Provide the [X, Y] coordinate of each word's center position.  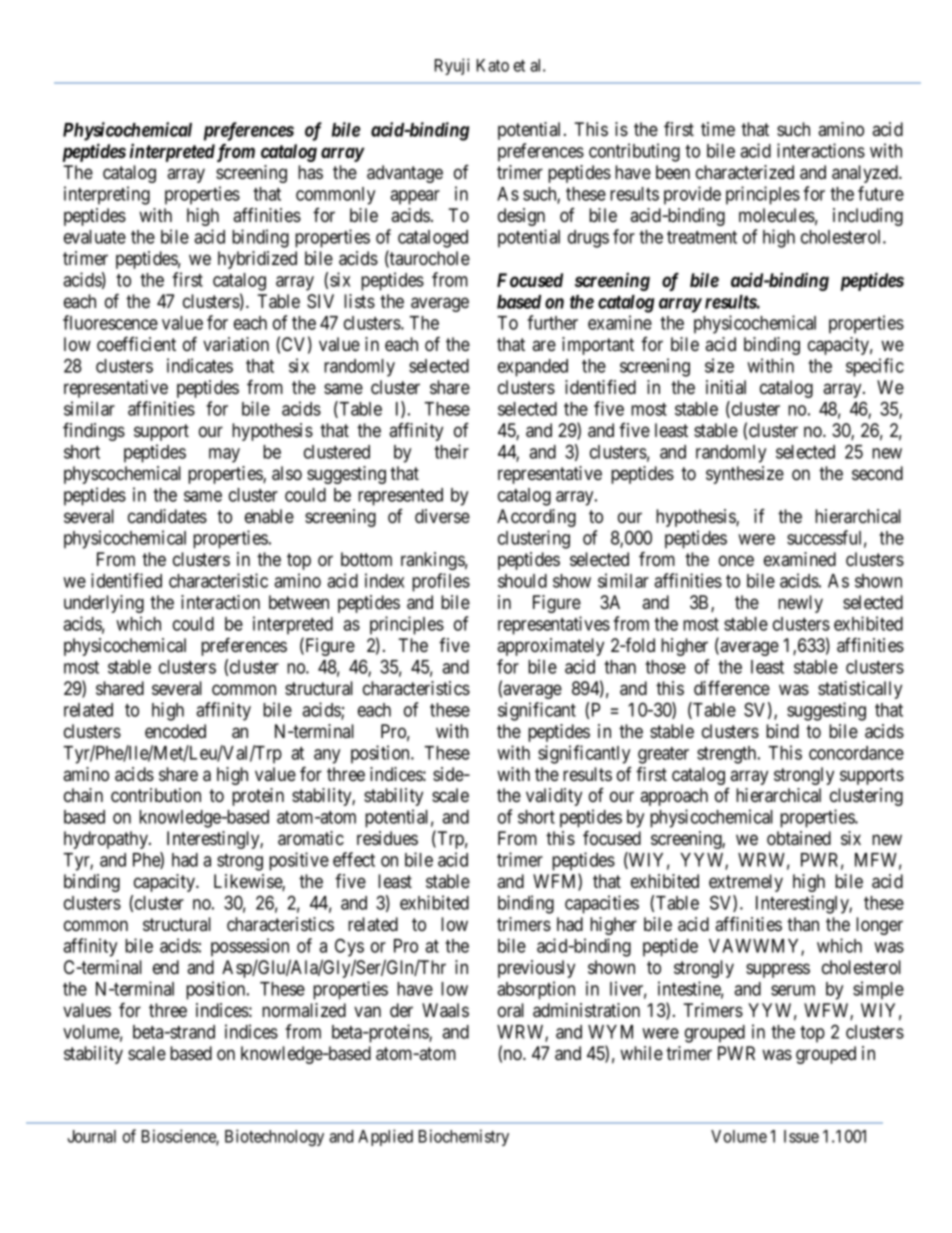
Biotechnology [274, 1137]
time [718, 129]
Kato [493, 65]
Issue [801, 1136]
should [522, 581]
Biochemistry [464, 1137]
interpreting [107, 195]
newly [800, 604]
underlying [104, 604]
